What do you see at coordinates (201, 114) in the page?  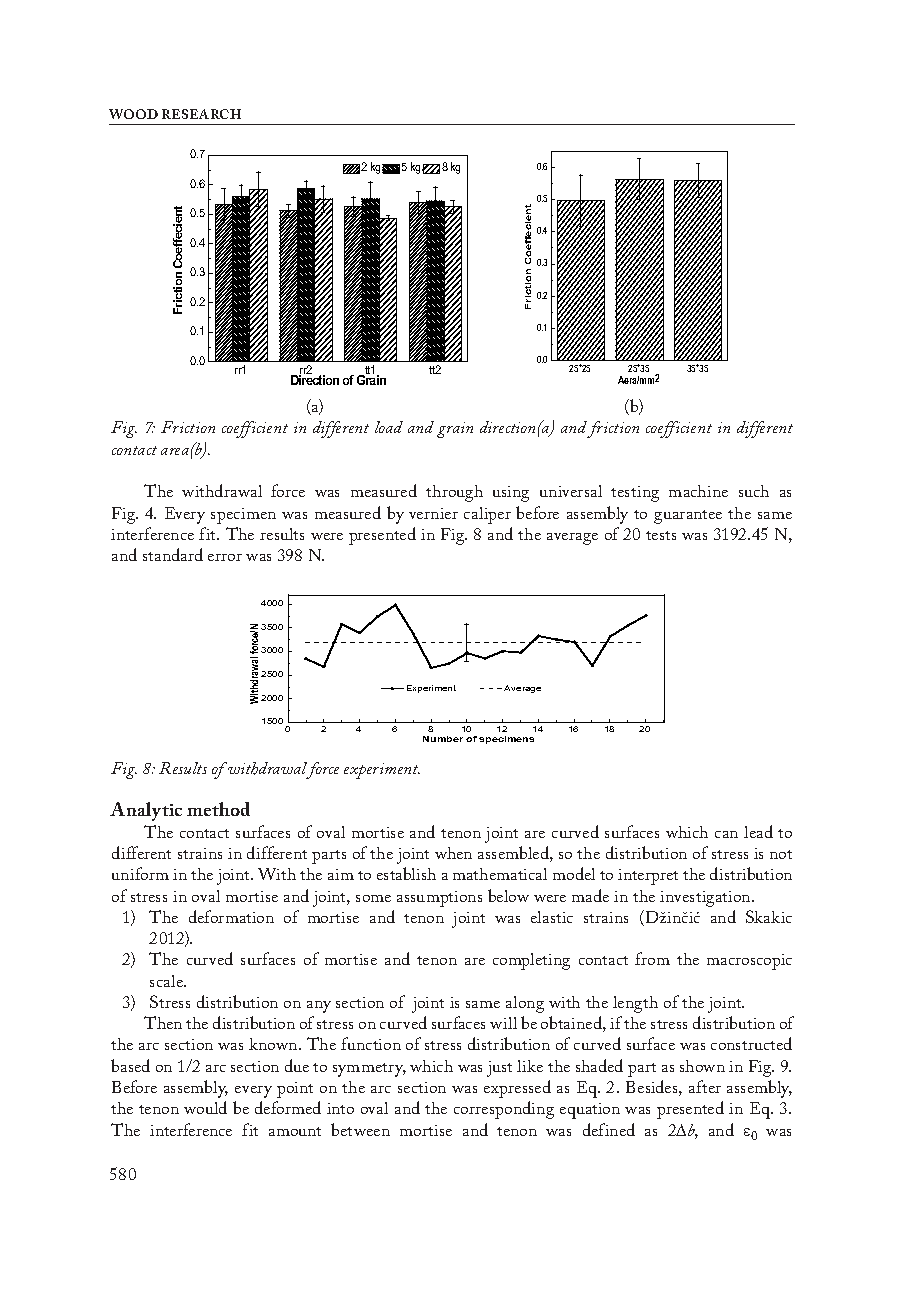 I see `RESEARCH` at bounding box center [201, 114].
